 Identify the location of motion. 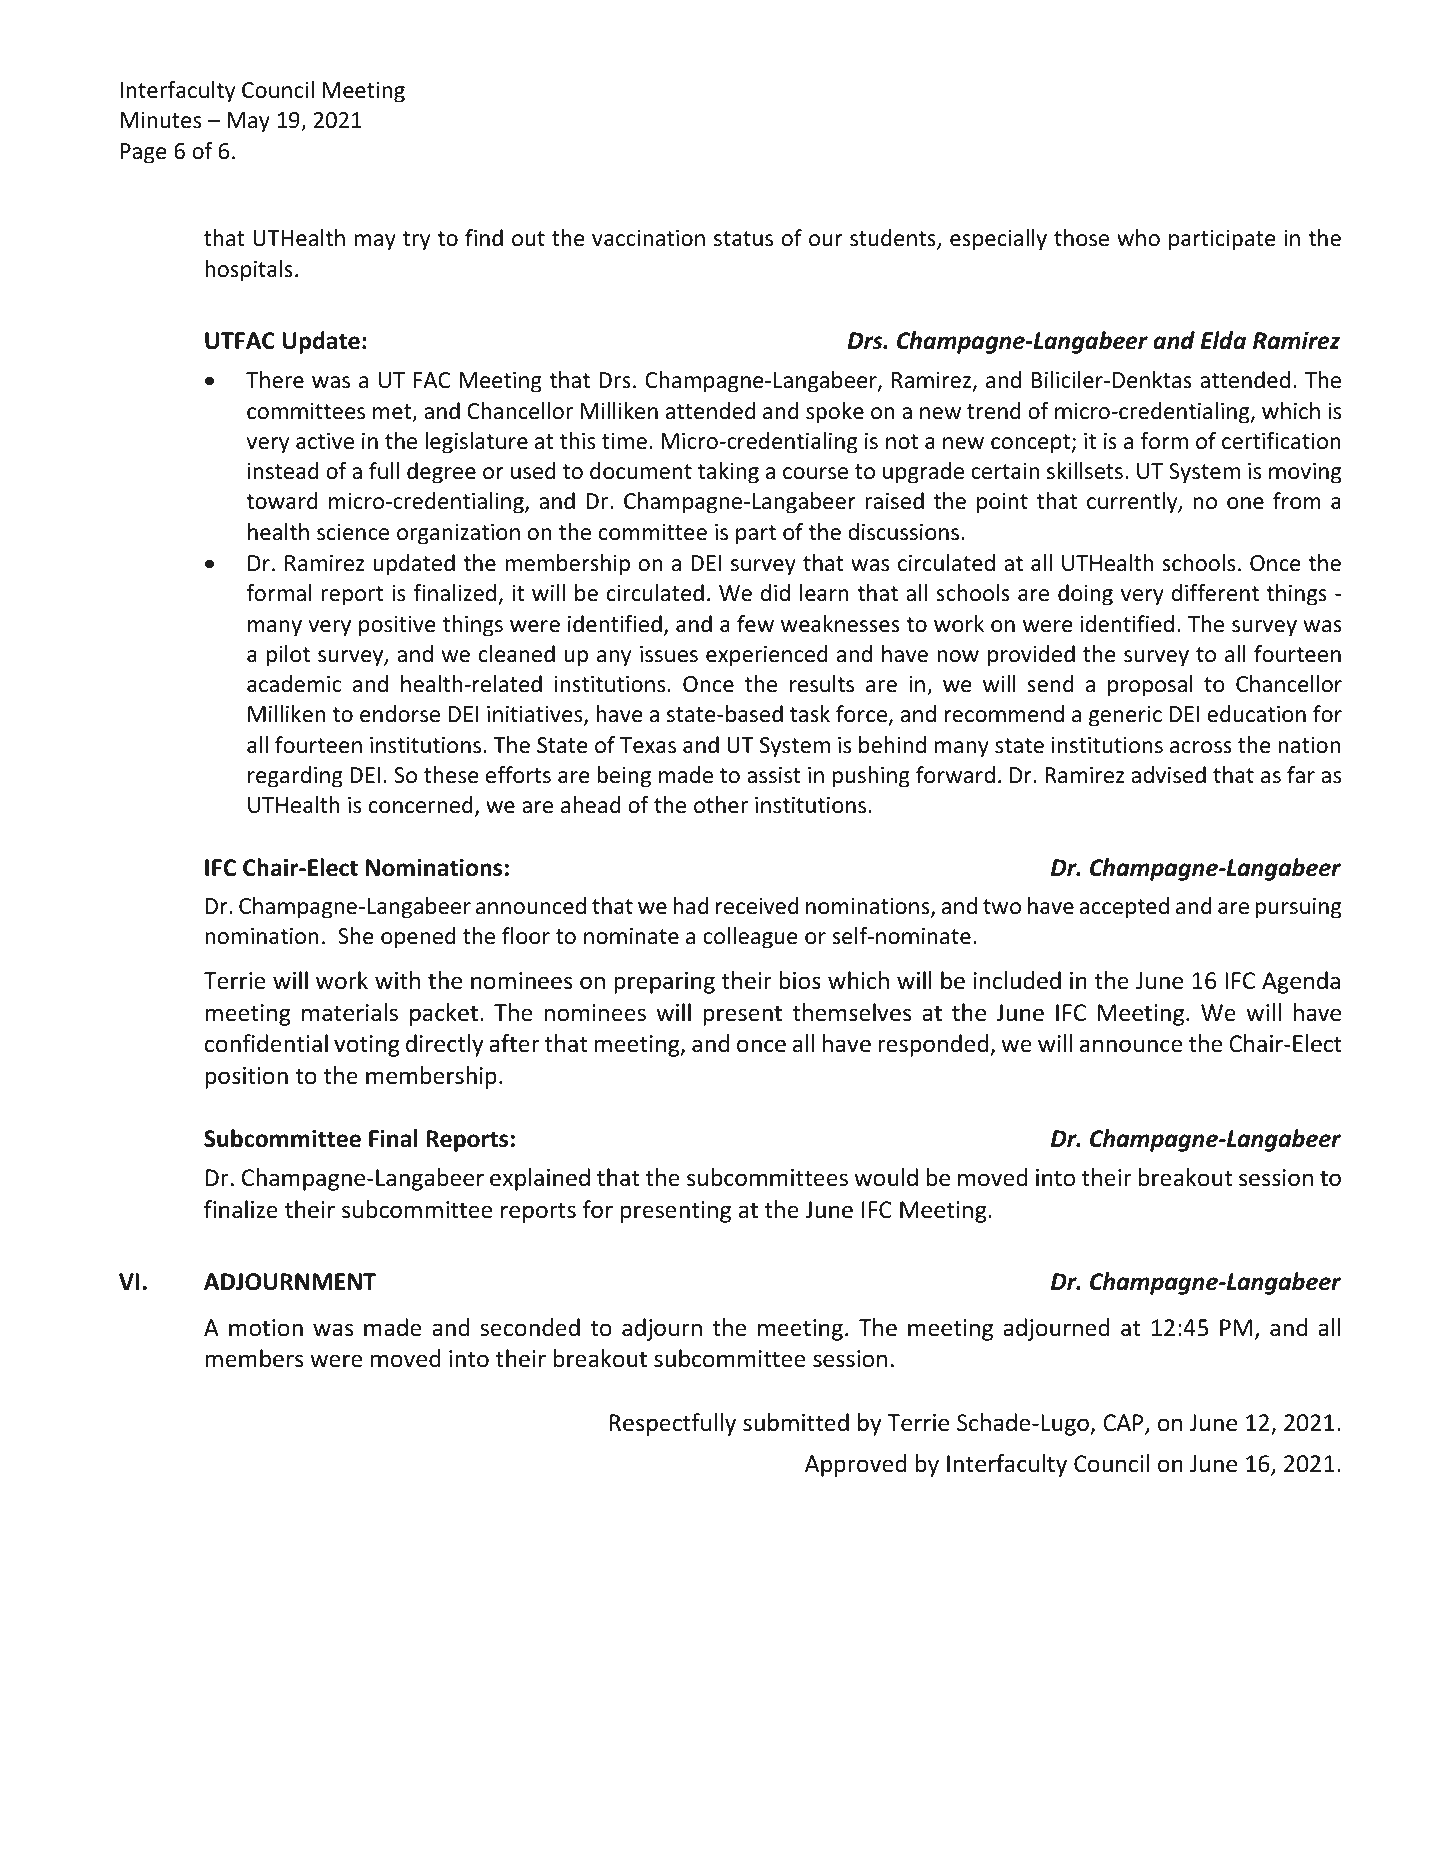
(266, 1328).
